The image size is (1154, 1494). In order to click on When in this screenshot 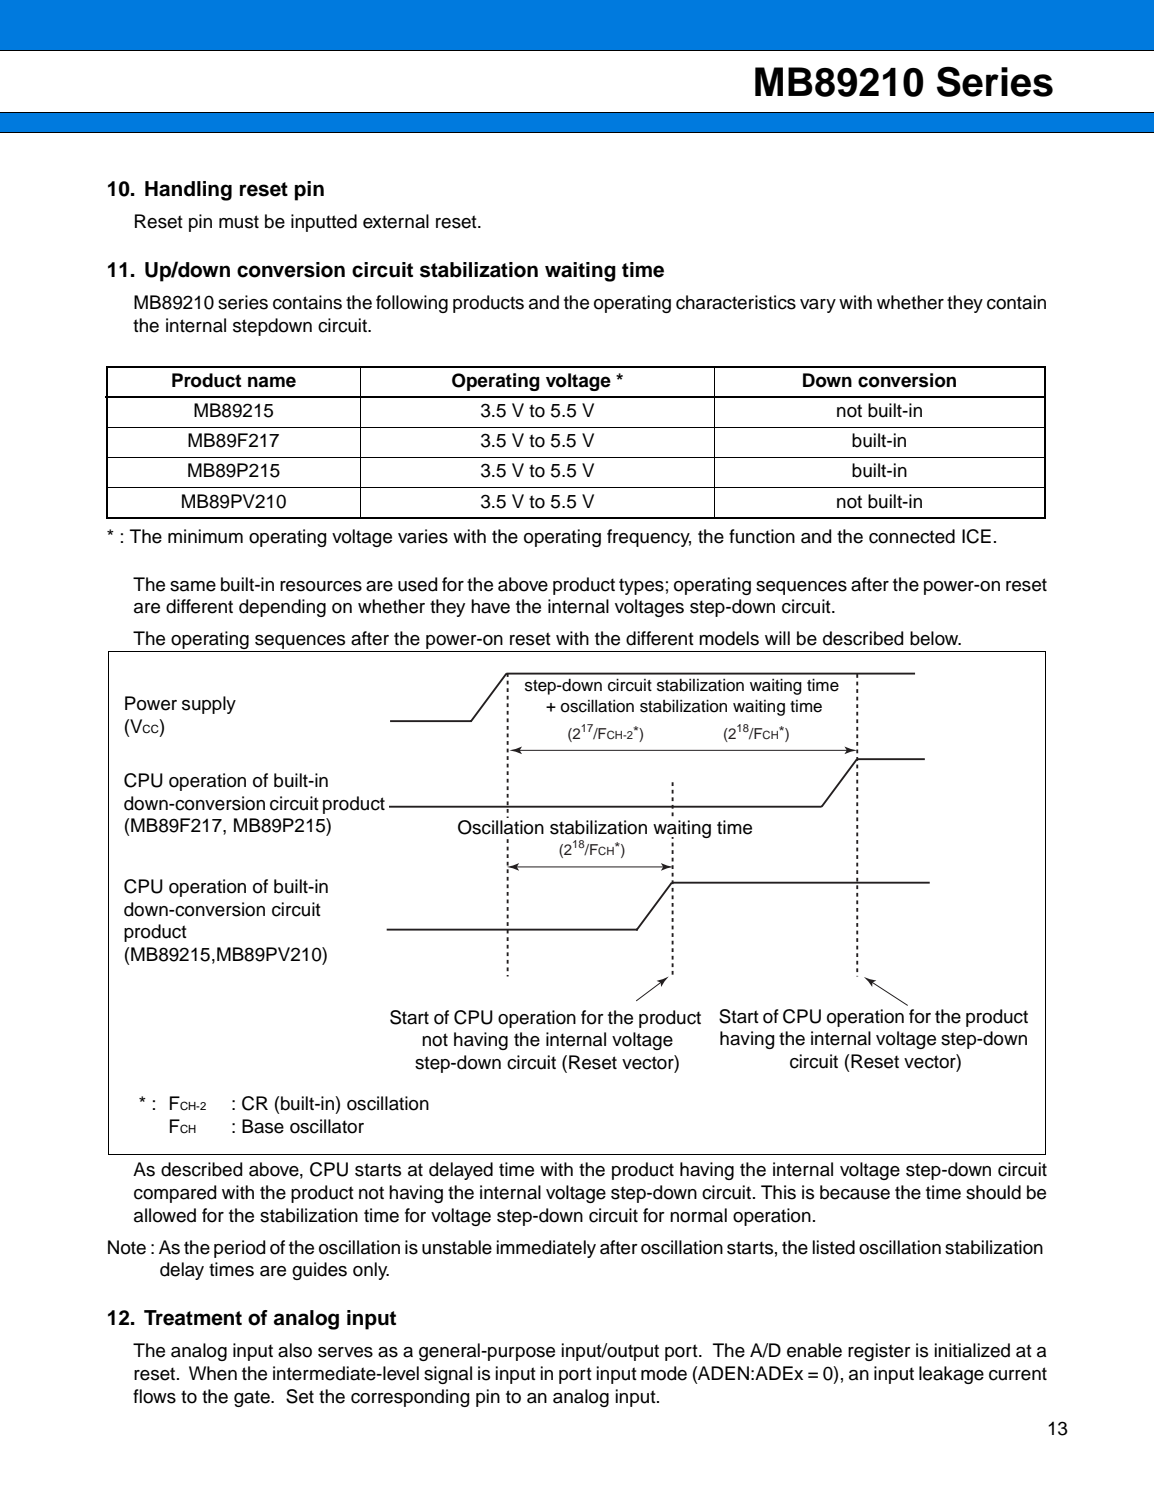, I will do `click(213, 1373)`.
